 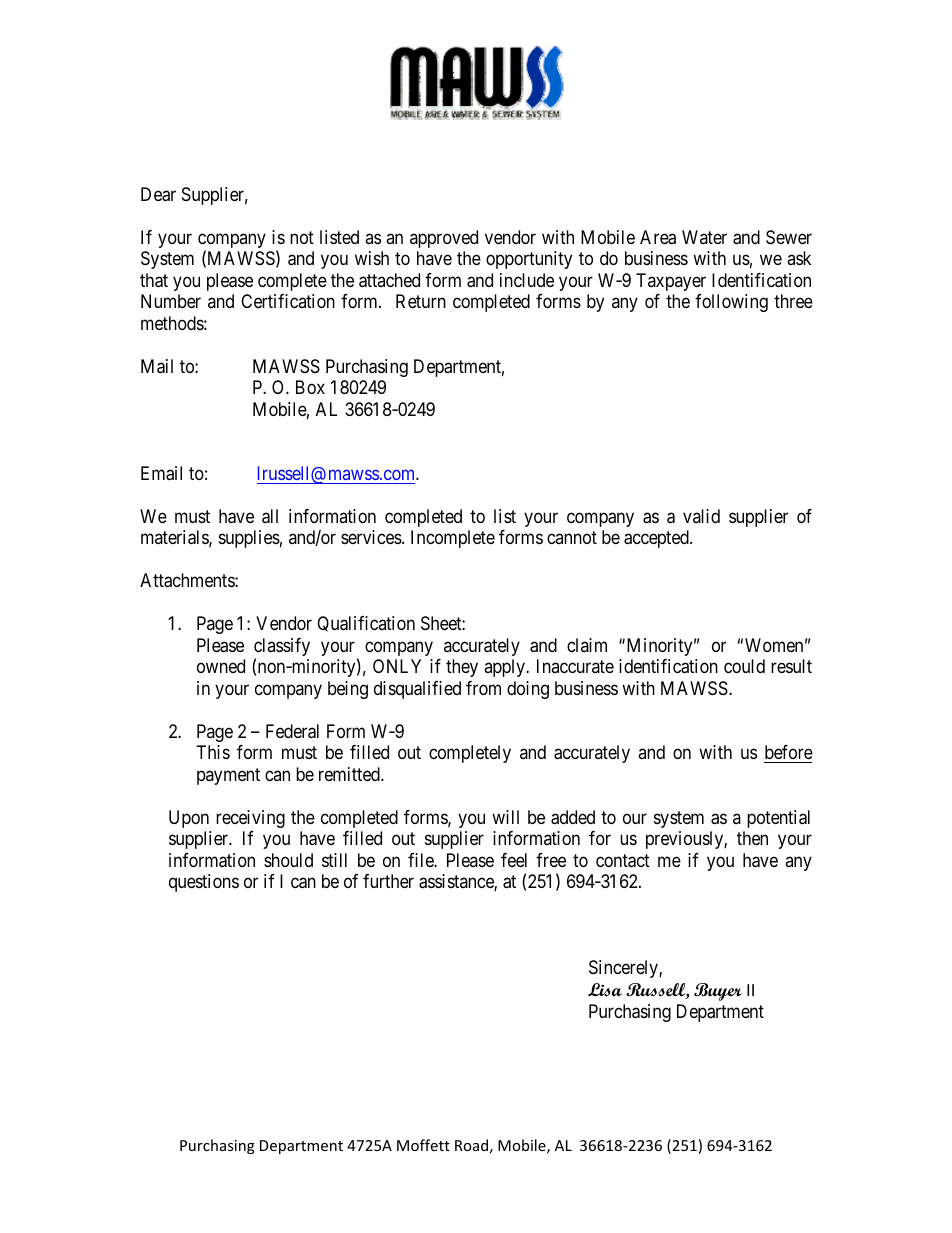 I want to click on Buyer, so click(x=718, y=992).
